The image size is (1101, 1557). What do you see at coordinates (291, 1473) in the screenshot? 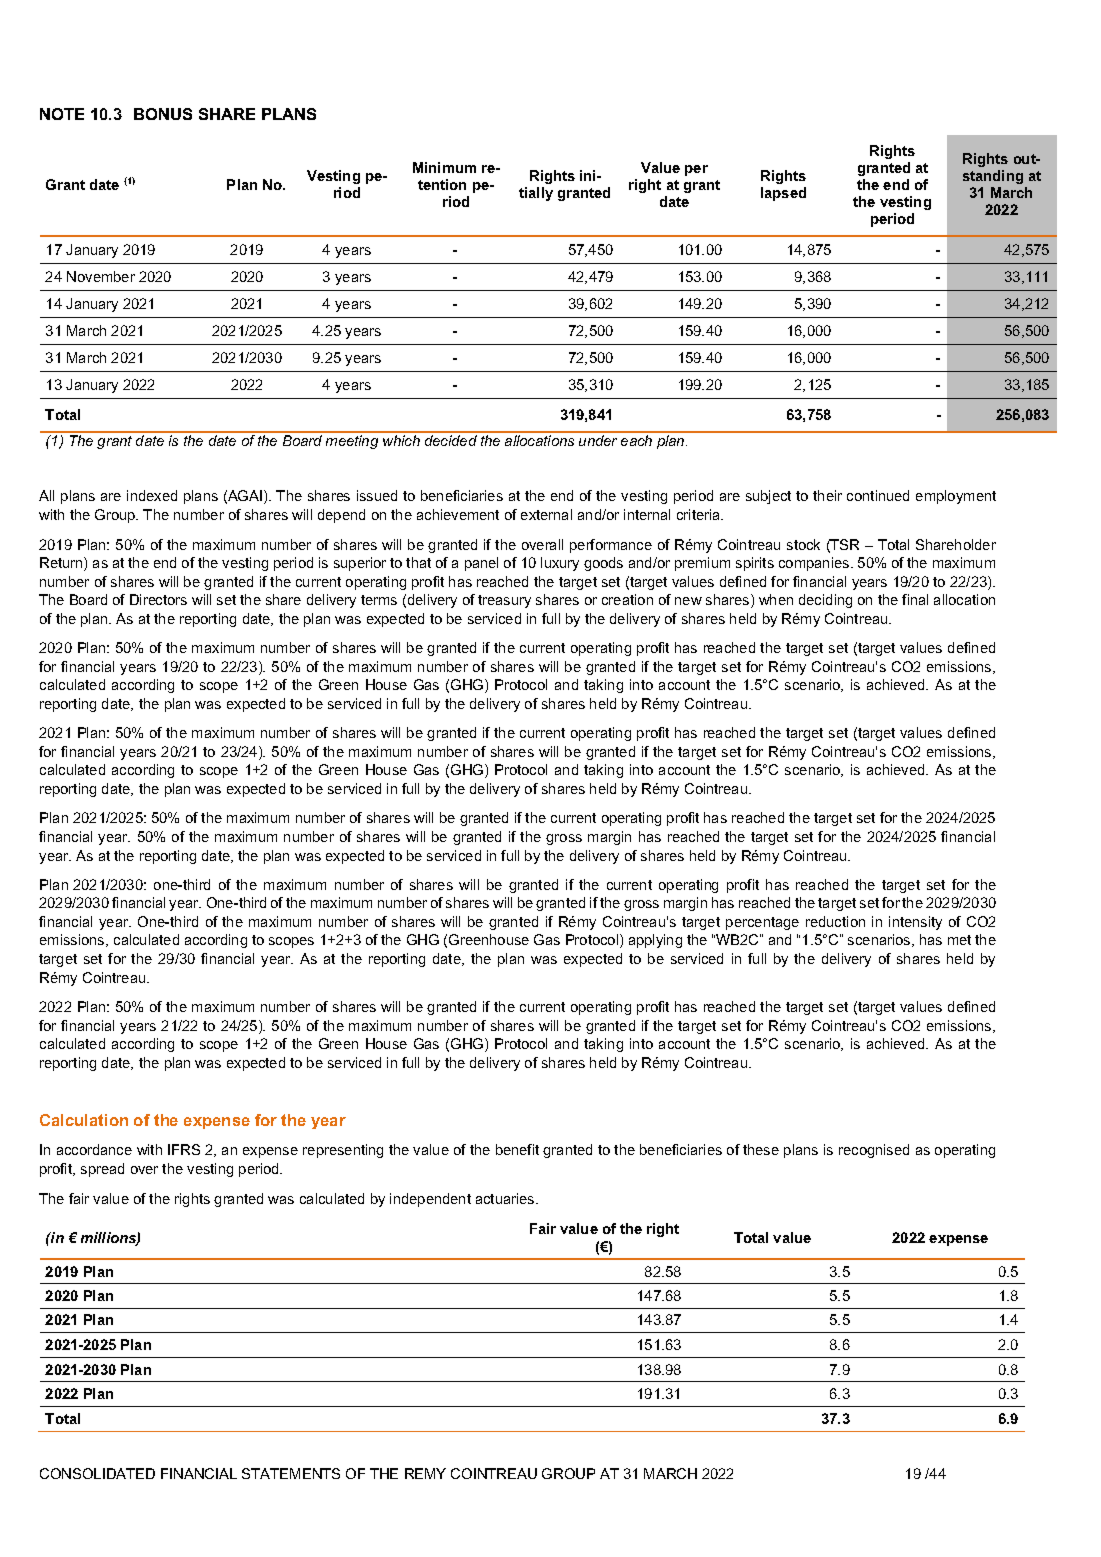
I see `STATEMENTS` at bounding box center [291, 1473].
